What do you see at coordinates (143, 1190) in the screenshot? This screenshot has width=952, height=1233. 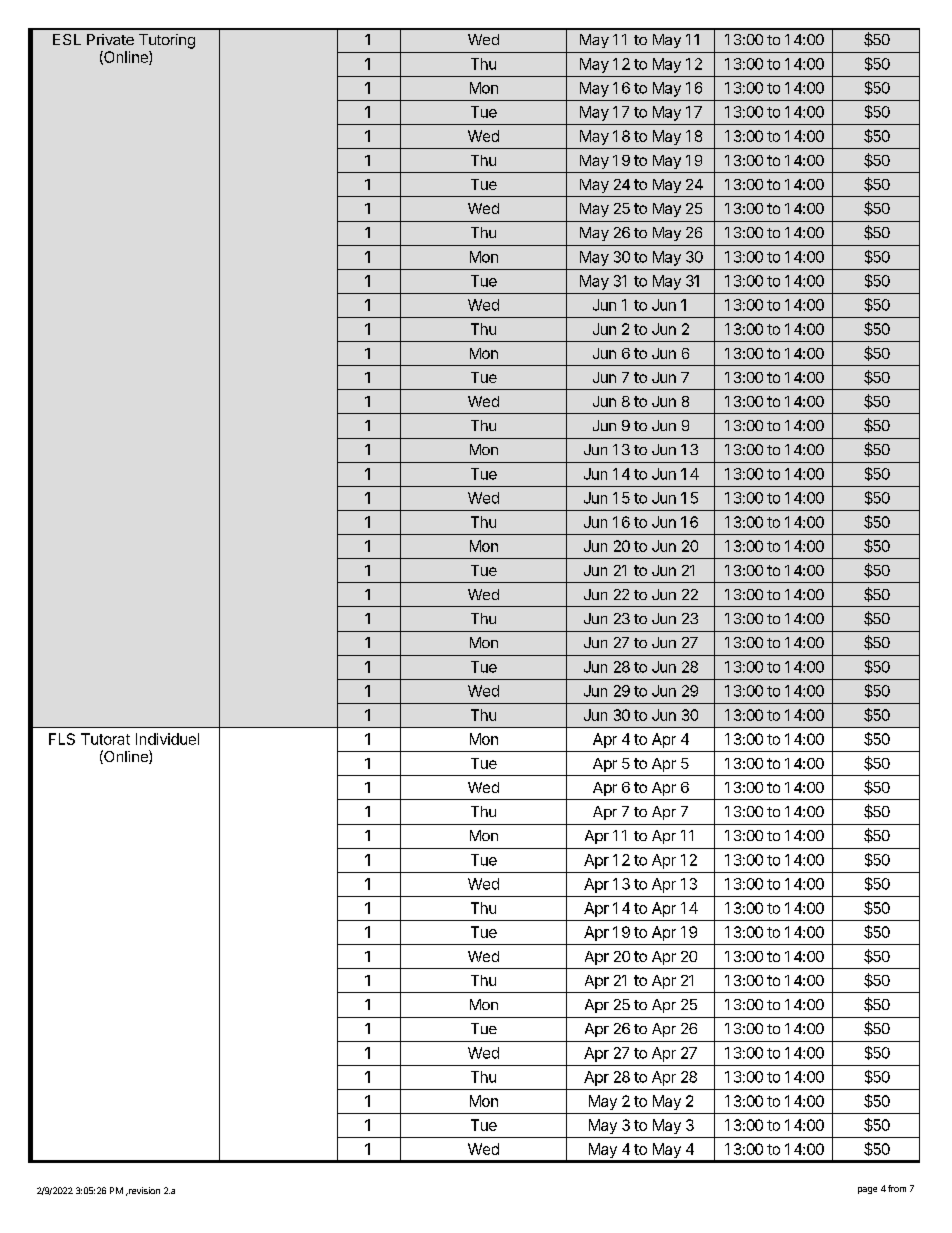 I see `revision` at bounding box center [143, 1190].
